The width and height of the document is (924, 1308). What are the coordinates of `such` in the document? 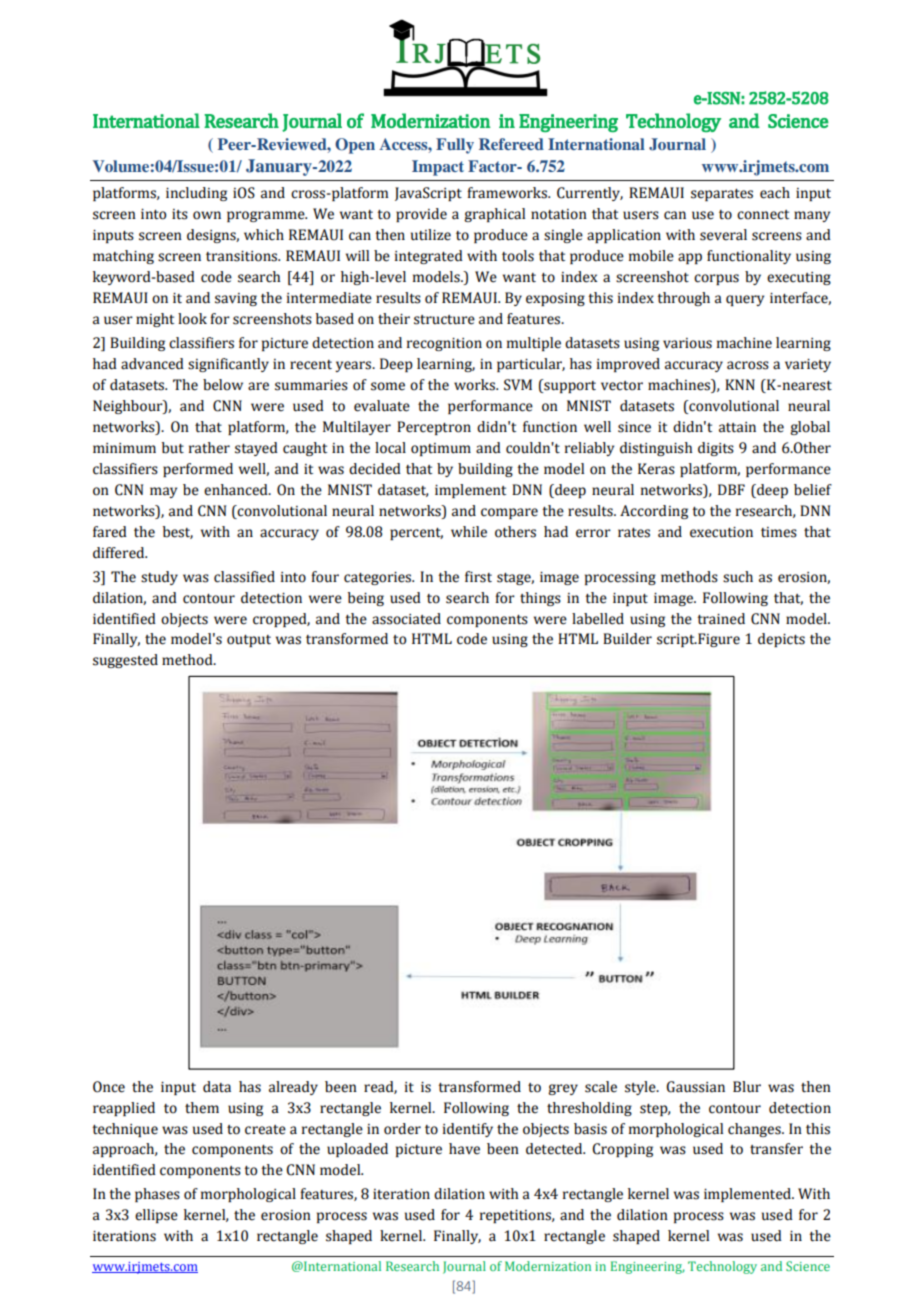 It's located at (738, 577).
